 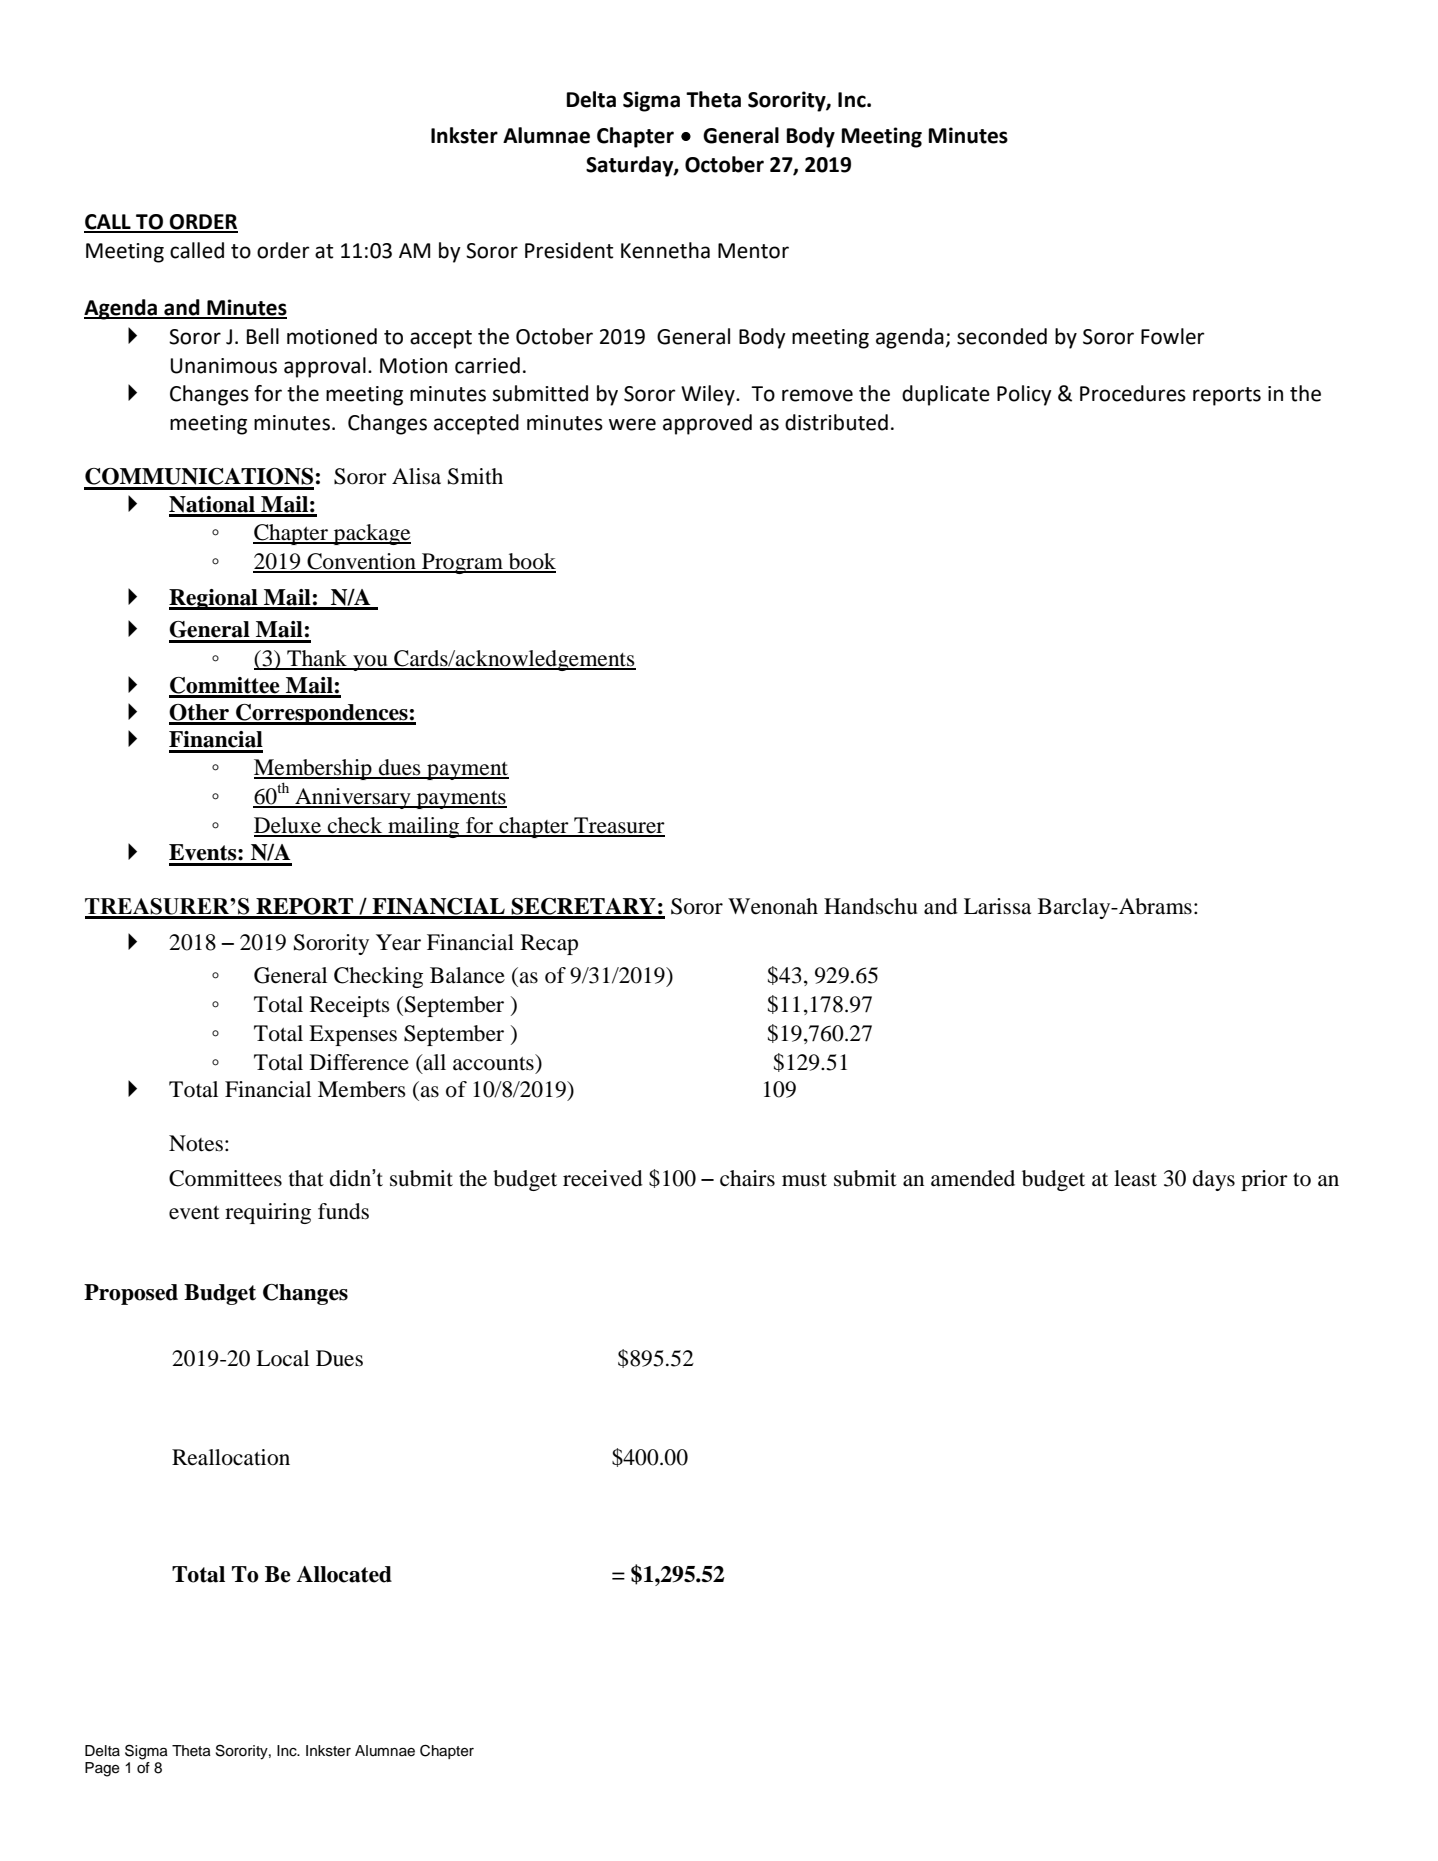 I want to click on Recap, so click(x=549, y=944).
